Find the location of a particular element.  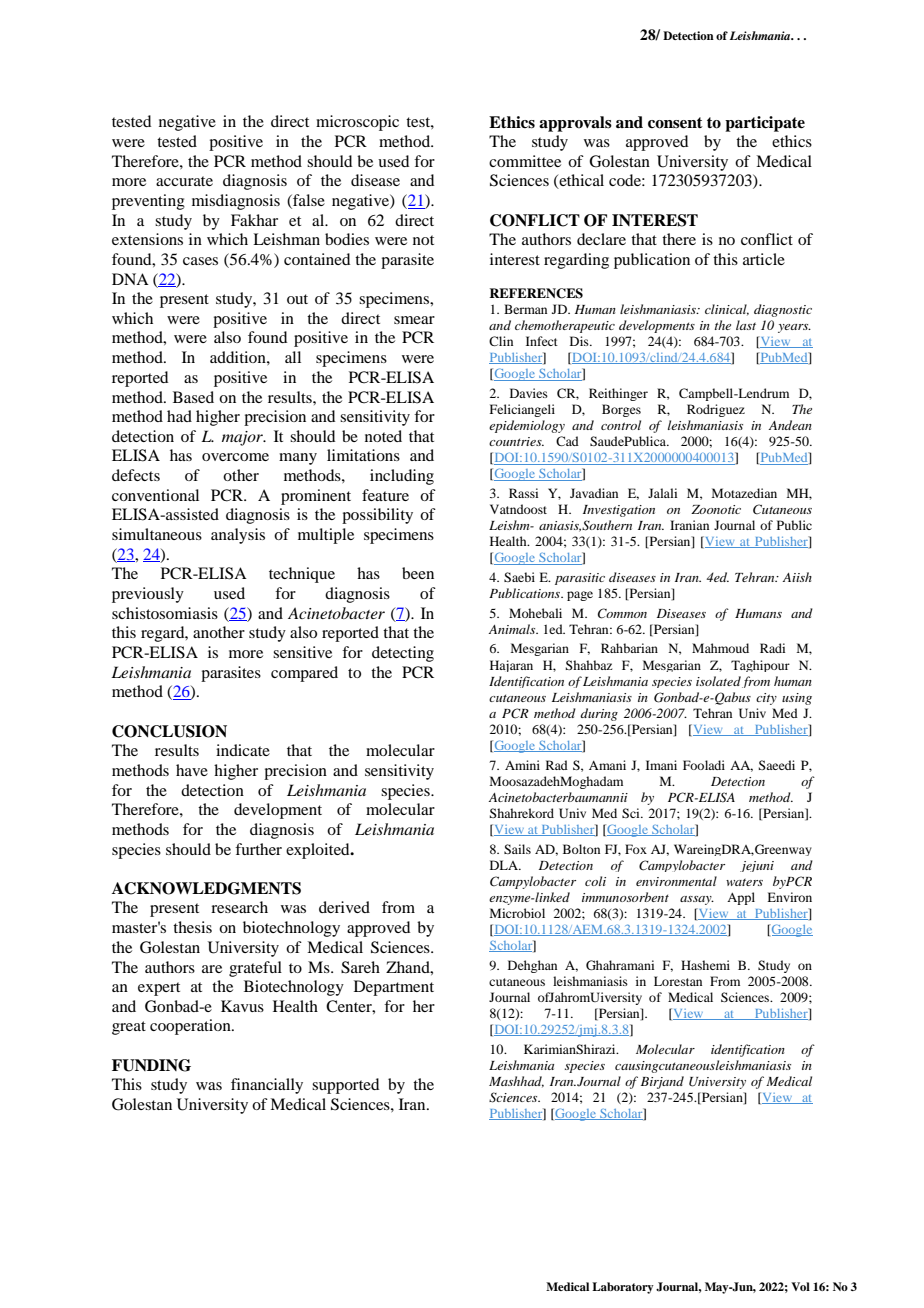

CONCLUSION is located at coordinates (169, 731).
